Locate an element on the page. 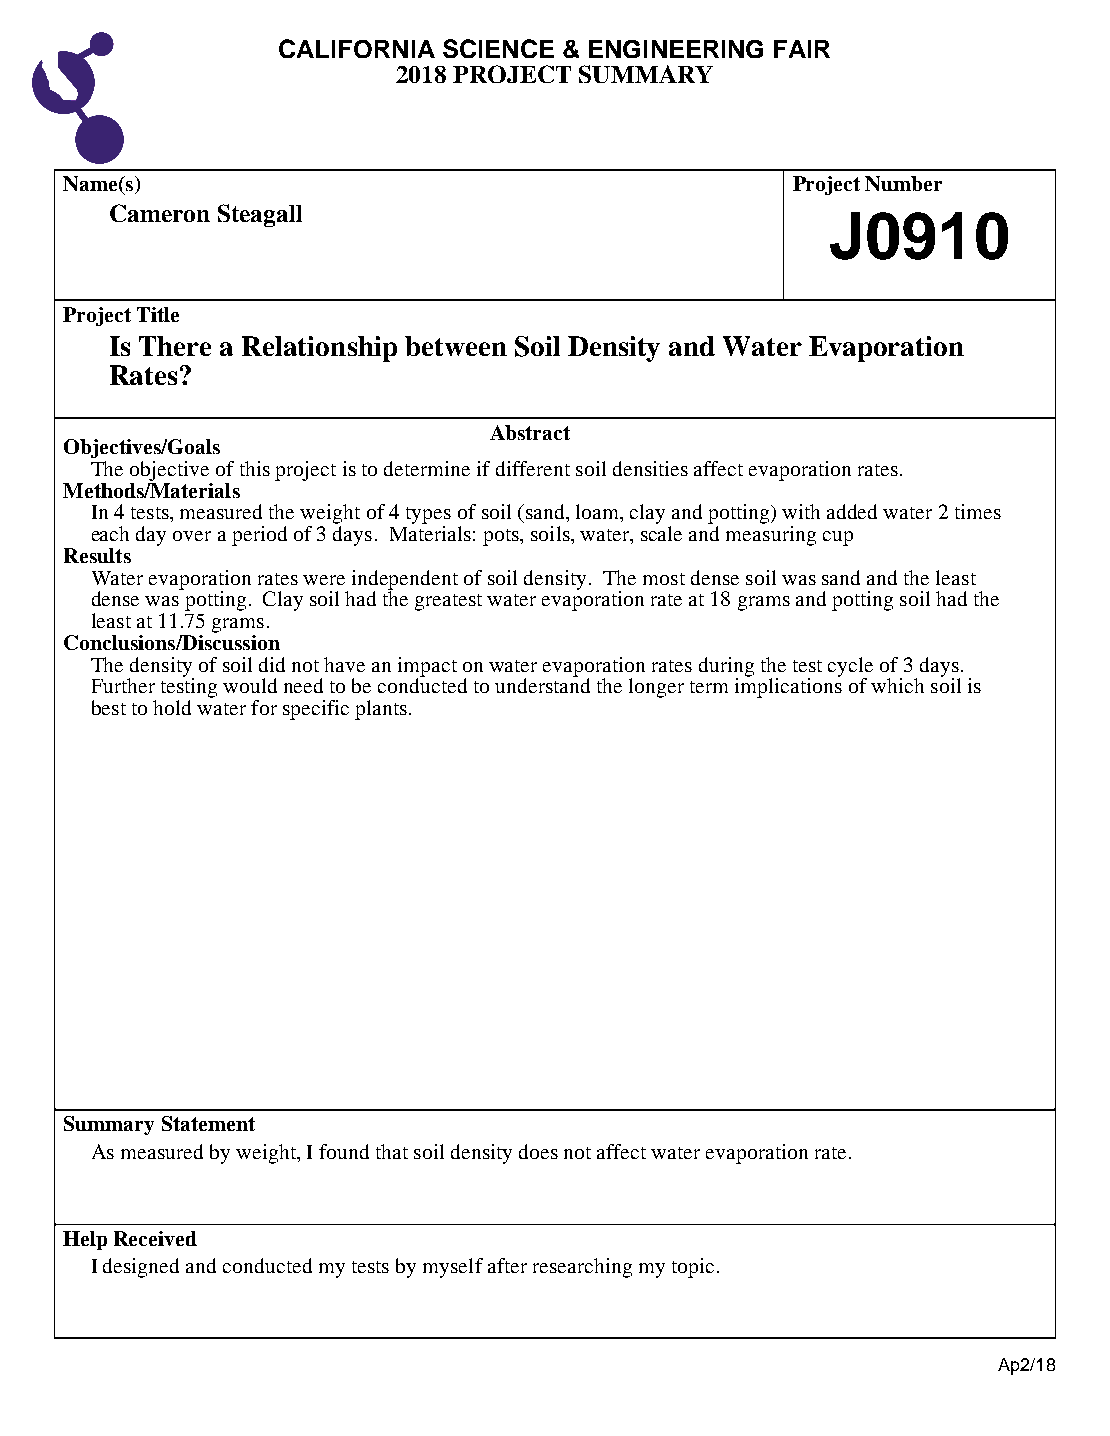  SCIENCE is located at coordinates (498, 48).
